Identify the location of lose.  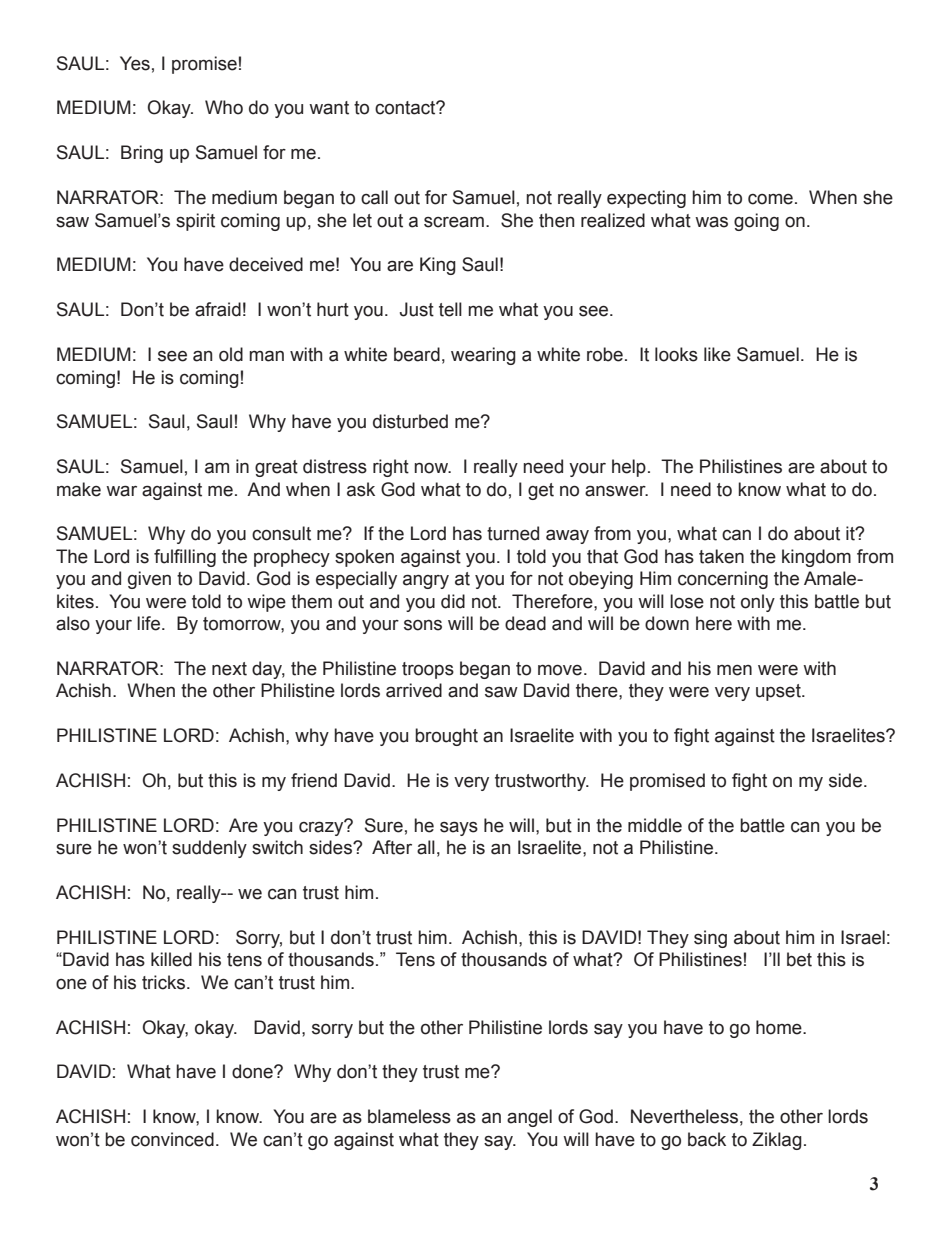
(687, 601).
